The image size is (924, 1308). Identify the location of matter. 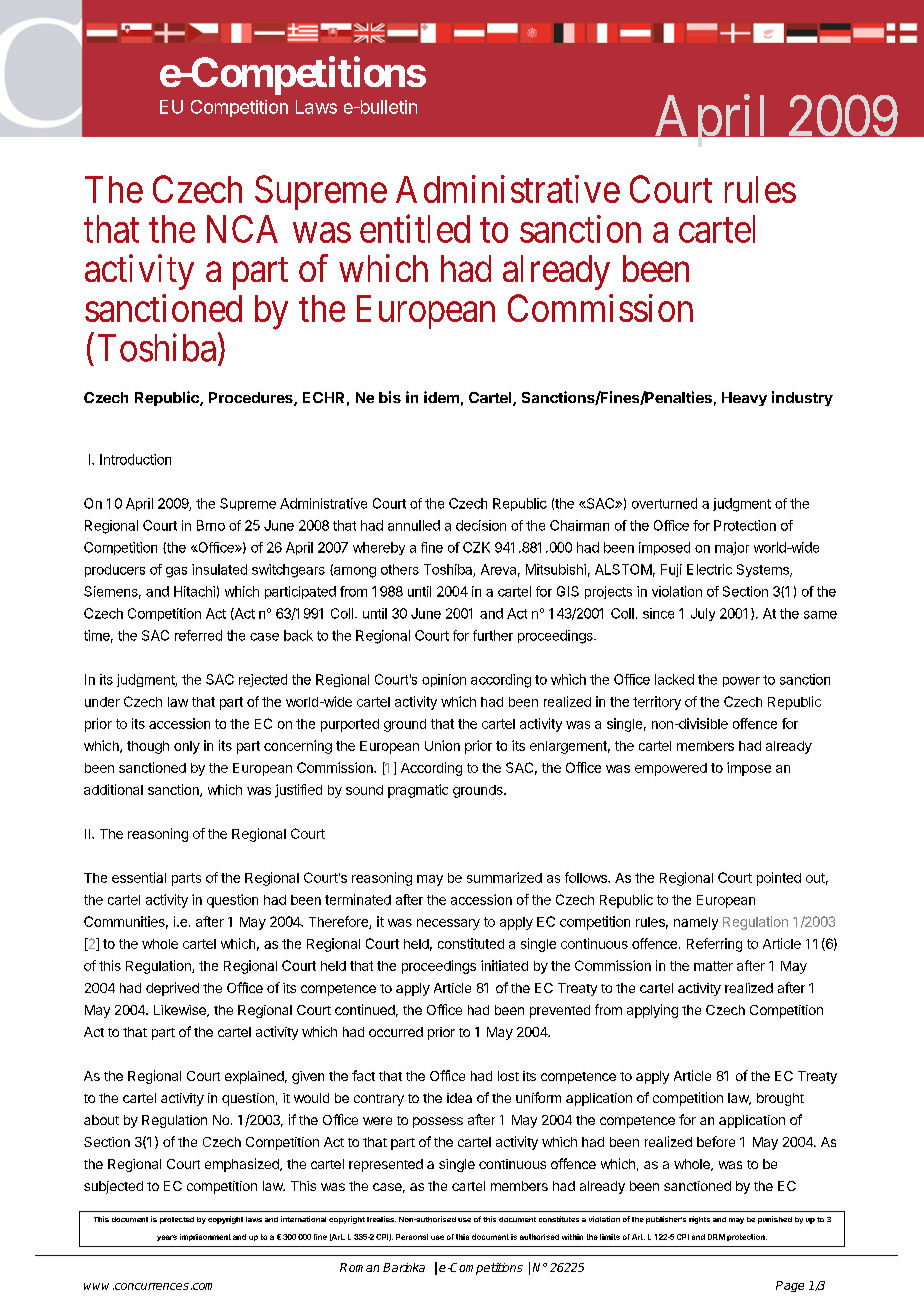
(713, 966).
